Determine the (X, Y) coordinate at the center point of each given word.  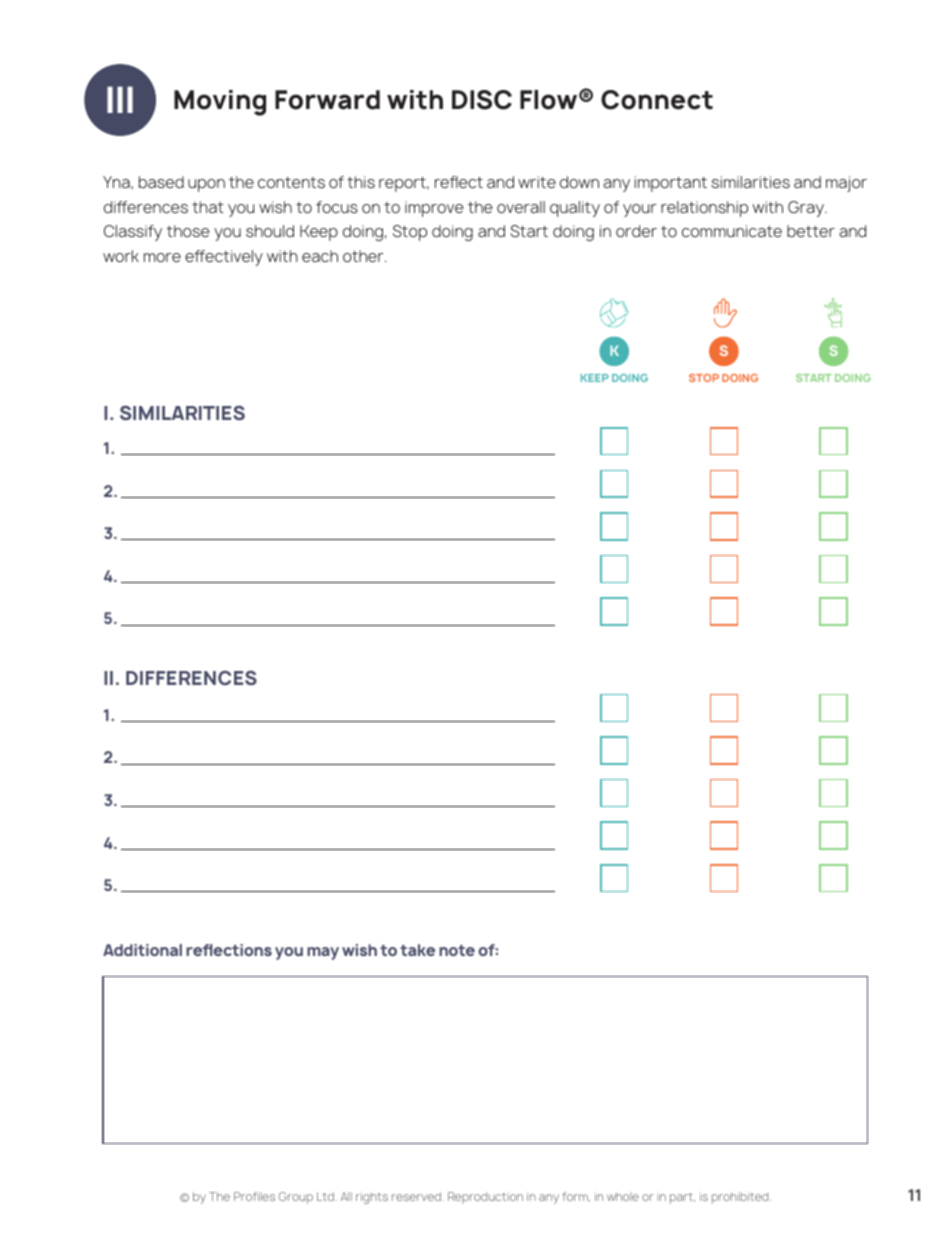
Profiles (254, 1196)
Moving (220, 103)
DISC (482, 100)
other (364, 256)
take (417, 950)
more (162, 257)
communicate (732, 231)
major (846, 184)
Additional (142, 950)
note (457, 950)
